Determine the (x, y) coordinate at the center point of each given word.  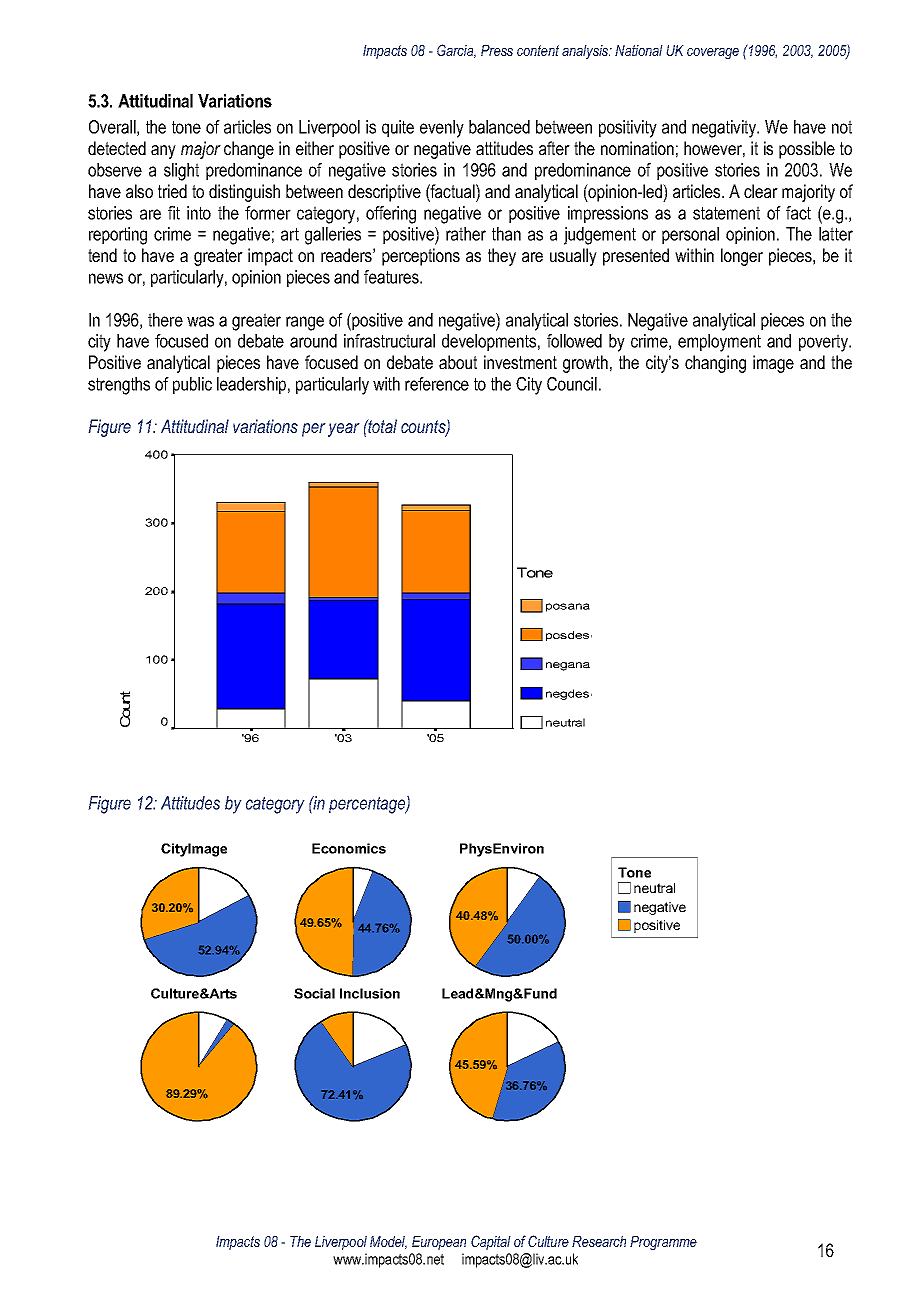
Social (314, 993)
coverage (713, 53)
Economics (349, 848)
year (344, 430)
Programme (663, 1243)
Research (599, 1241)
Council (572, 384)
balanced (499, 127)
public (192, 385)
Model (388, 1242)
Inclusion (370, 993)
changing (715, 364)
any (163, 152)
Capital (491, 1242)
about (458, 362)
